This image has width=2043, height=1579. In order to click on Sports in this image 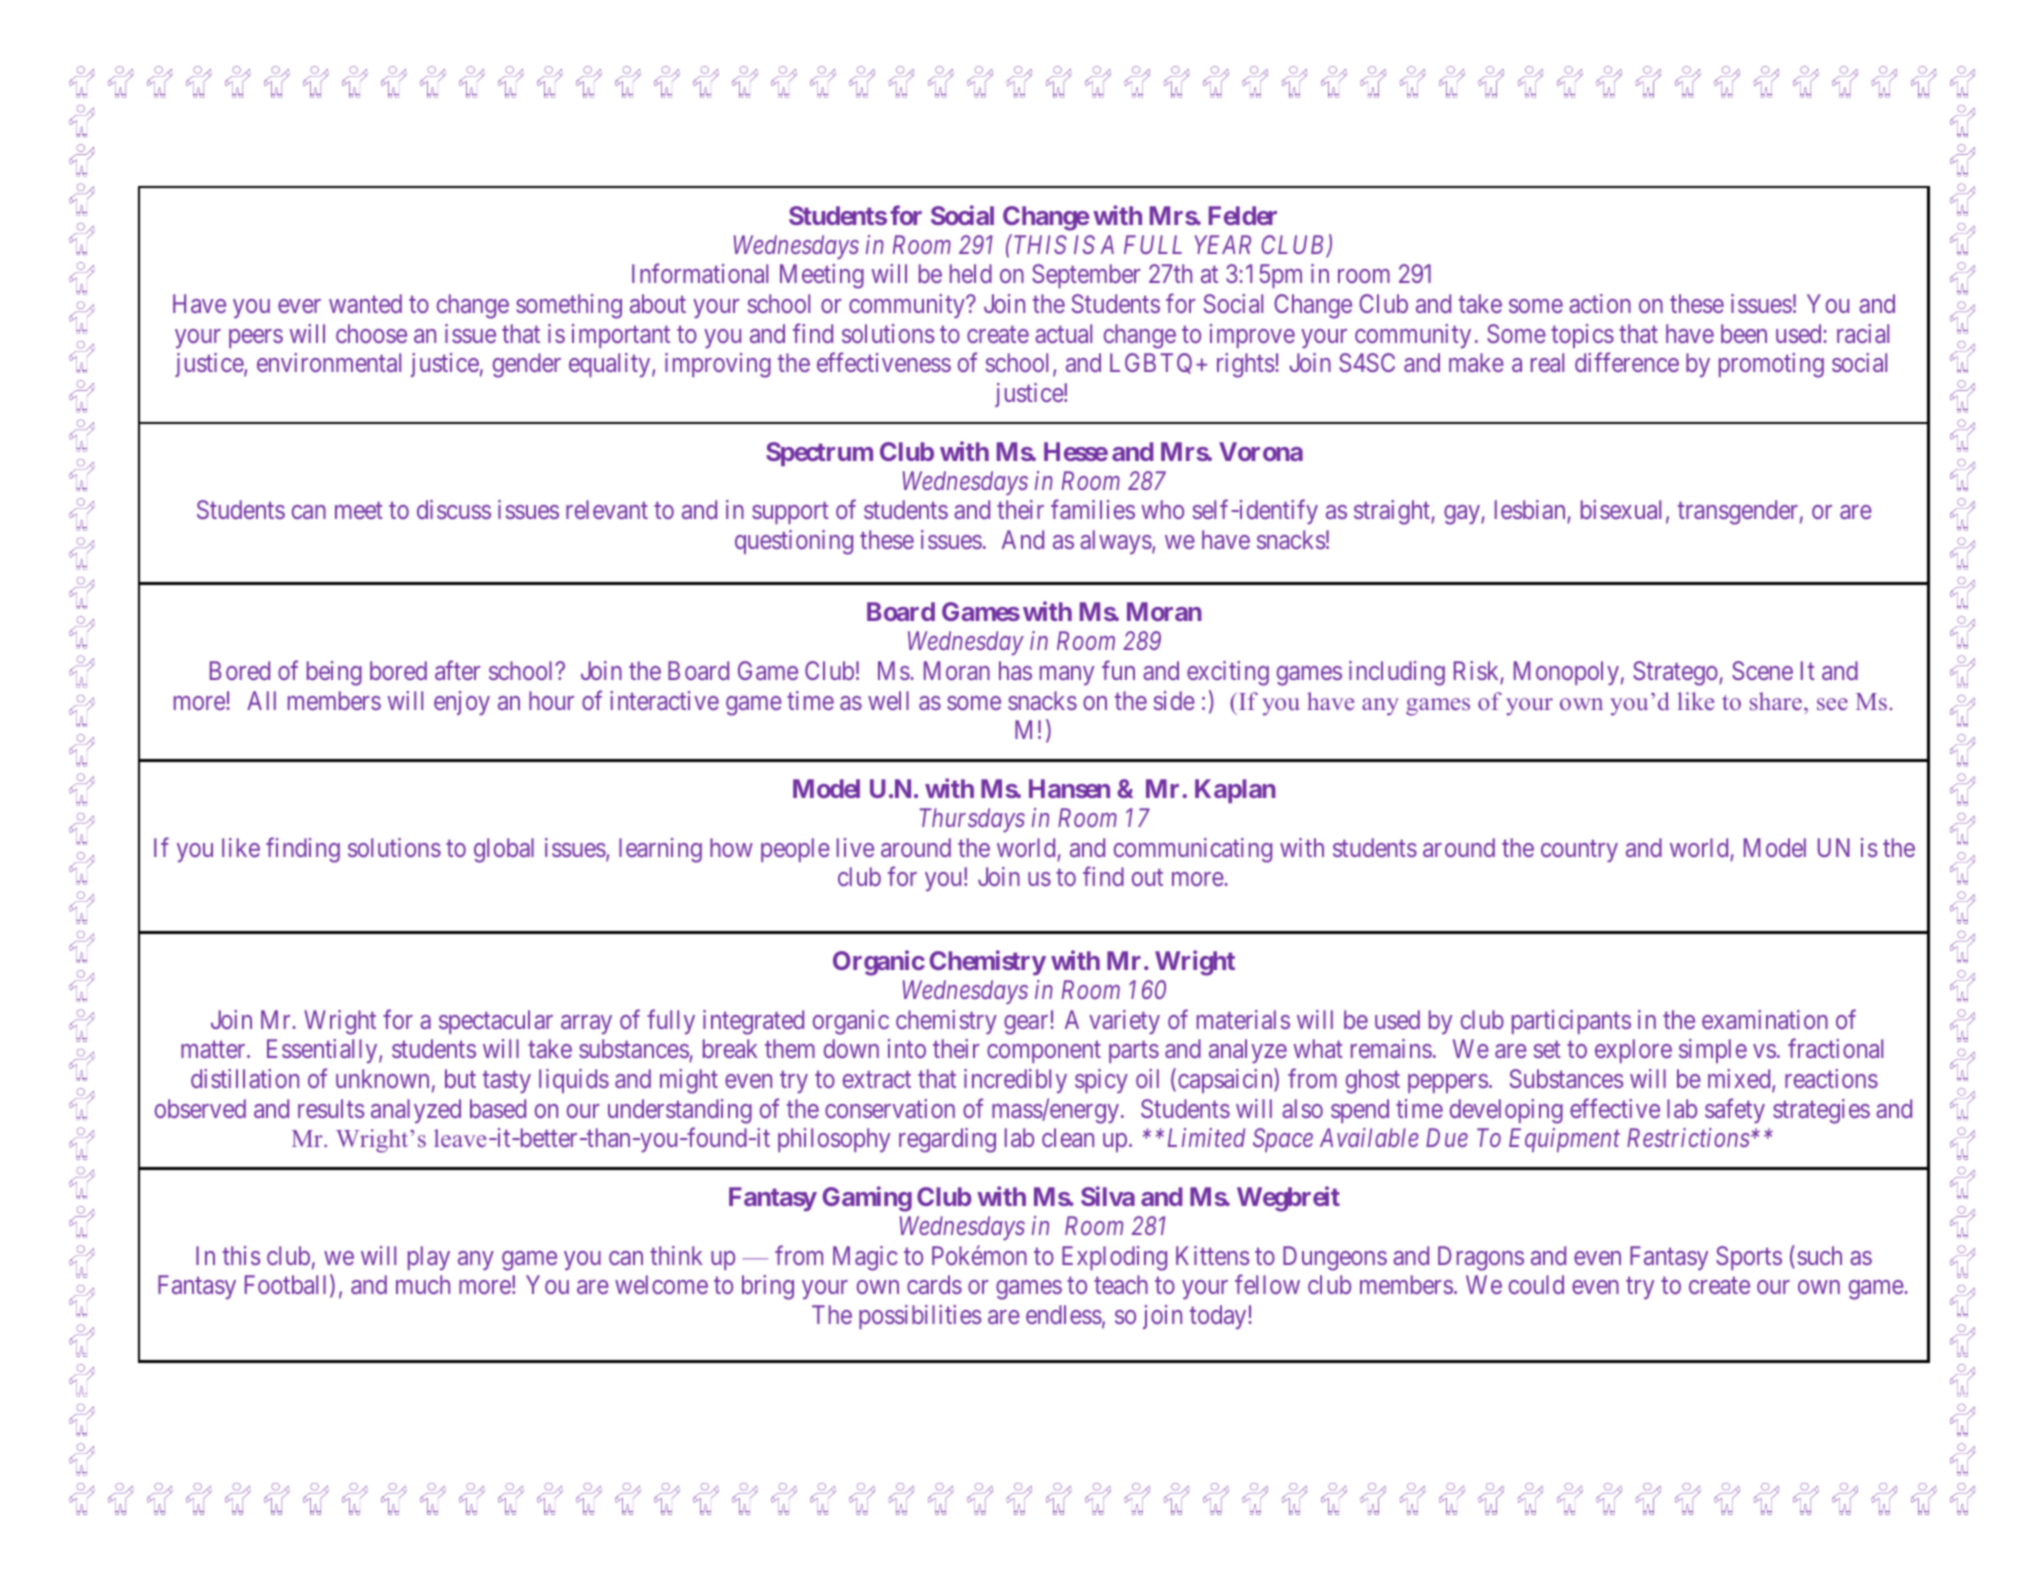, I will do `click(1749, 1258)`.
